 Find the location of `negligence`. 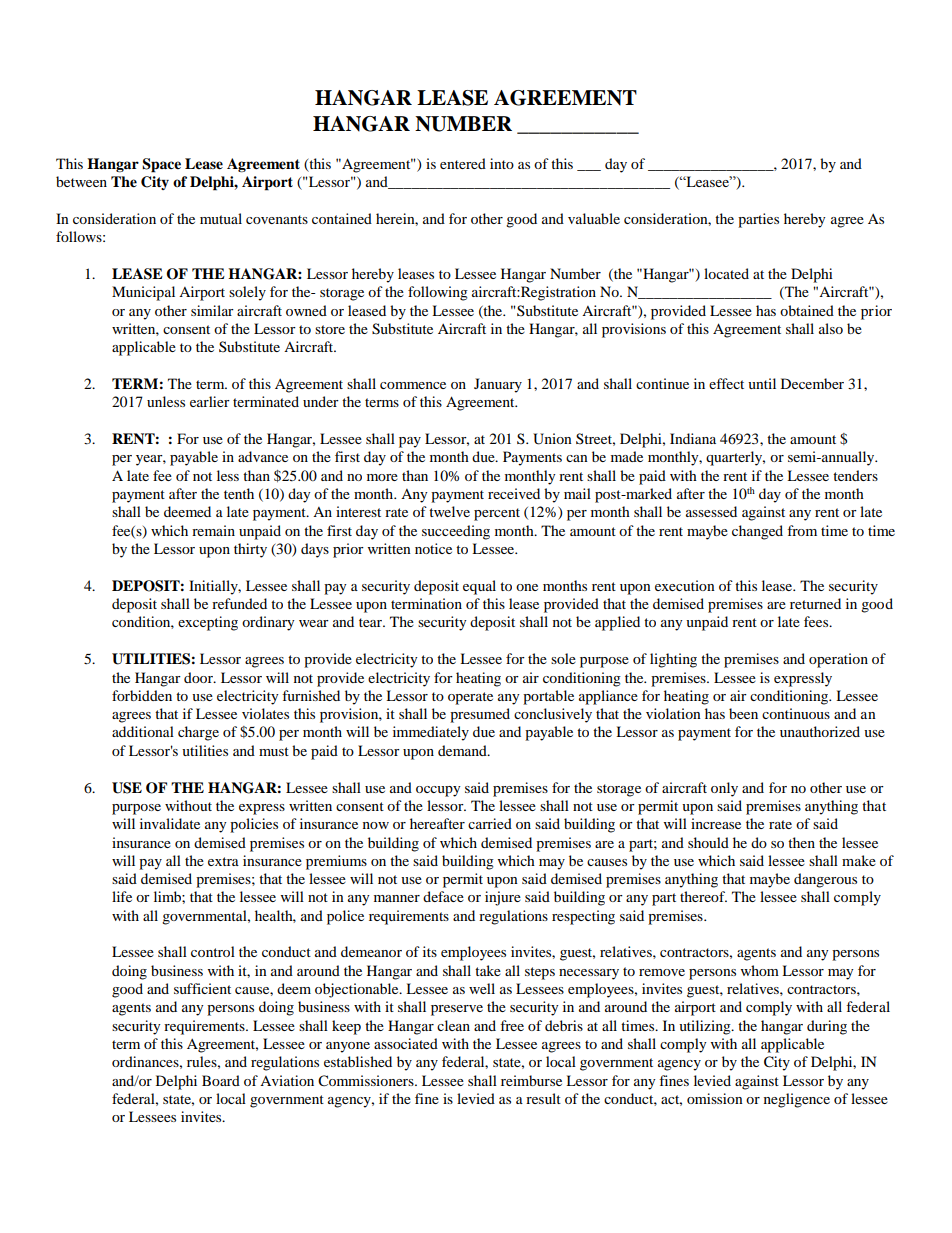

negligence is located at coordinates (797, 1100).
